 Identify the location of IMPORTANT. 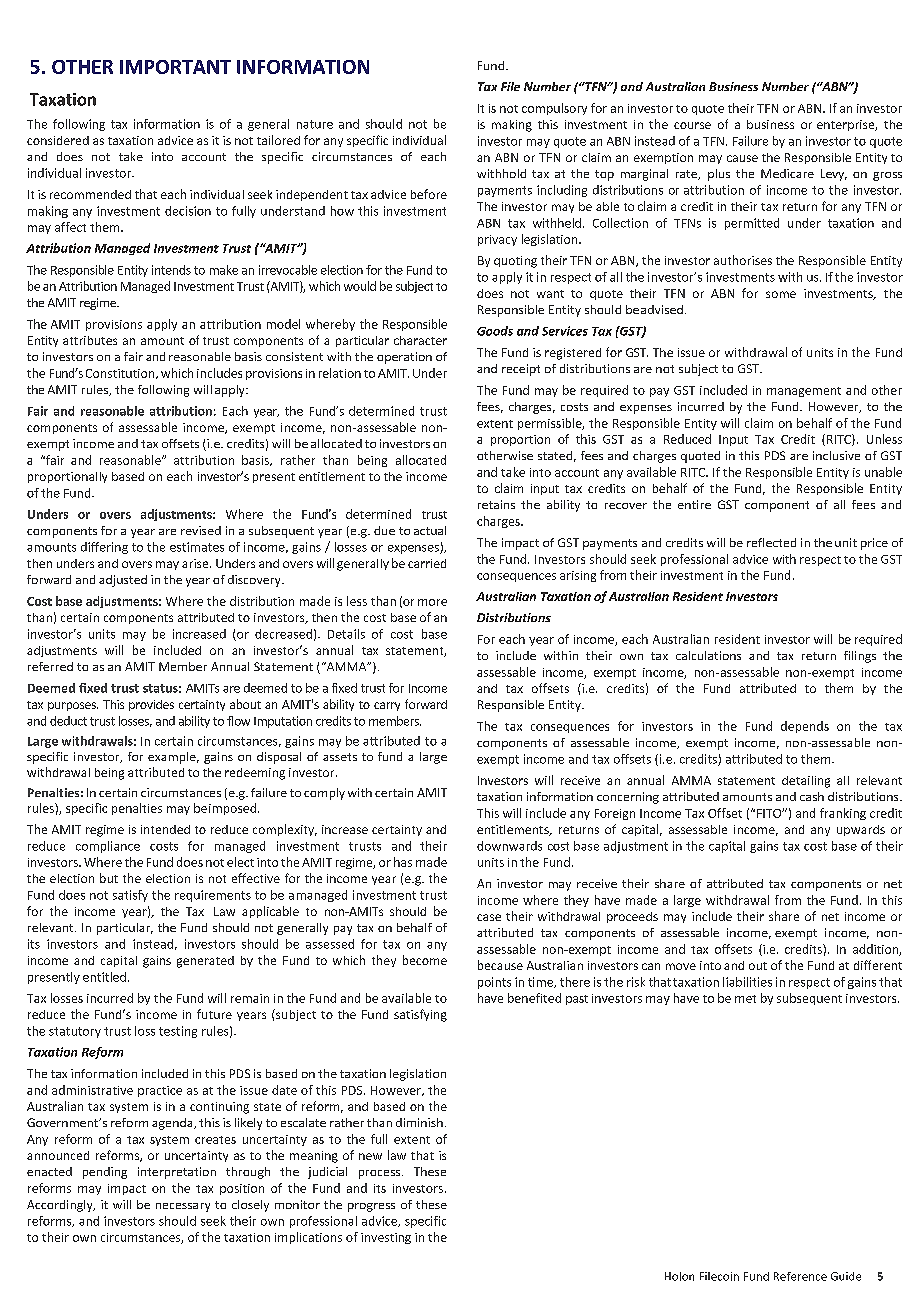
(175, 67).
